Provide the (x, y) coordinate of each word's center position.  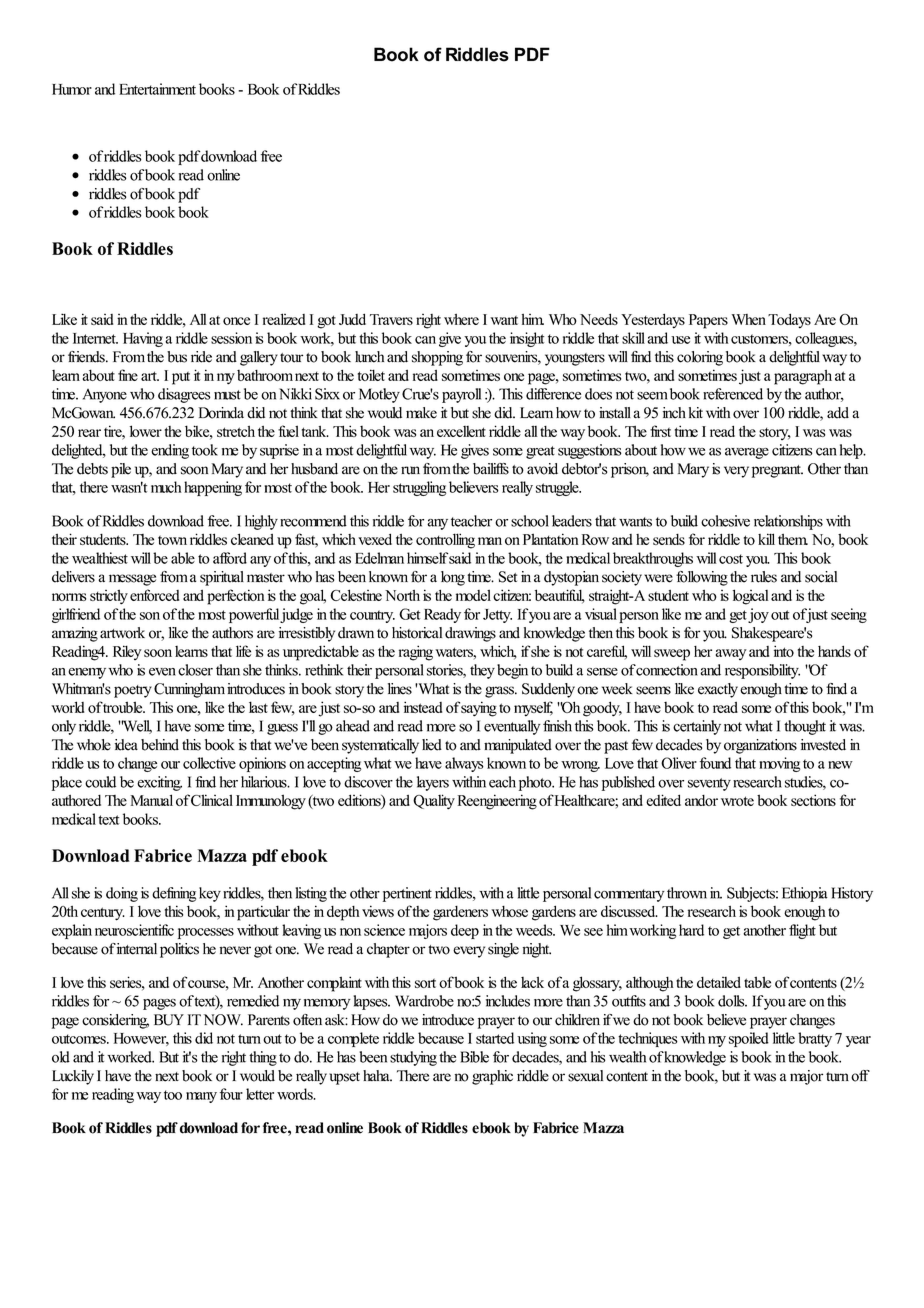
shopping (437, 358)
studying (413, 1058)
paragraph (803, 377)
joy (758, 615)
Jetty (497, 616)
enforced (154, 595)
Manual (152, 800)
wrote (737, 801)
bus (177, 357)
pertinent (407, 894)
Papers (708, 321)
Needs (599, 319)
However (141, 1039)
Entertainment (157, 89)
